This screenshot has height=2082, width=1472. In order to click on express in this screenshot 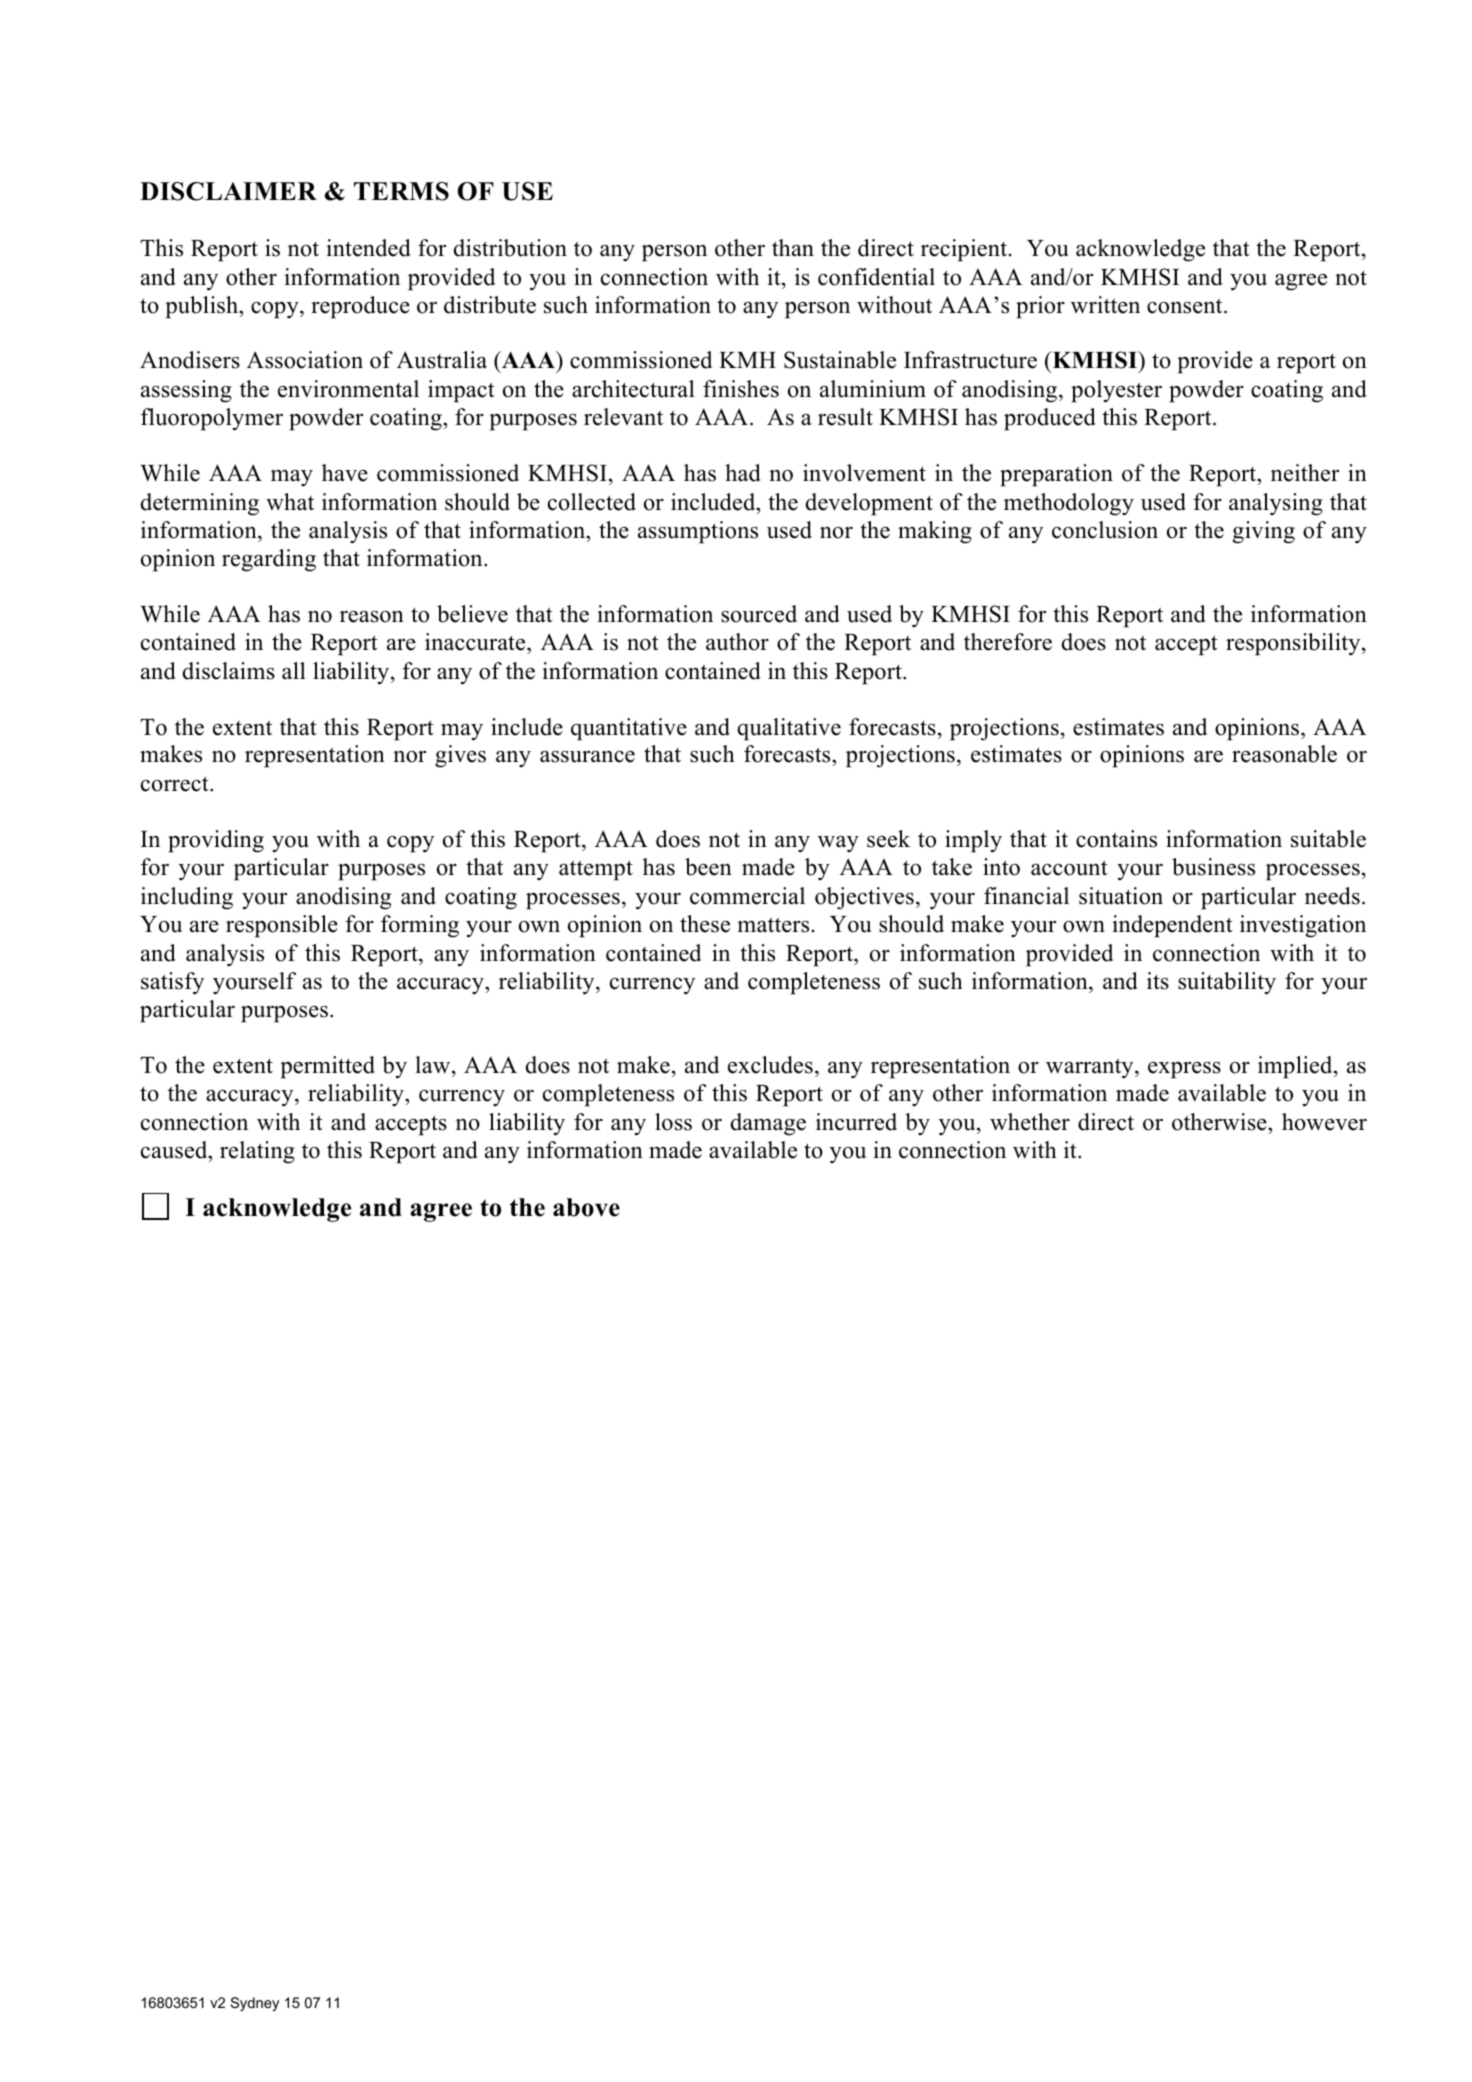, I will do `click(1184, 1070)`.
